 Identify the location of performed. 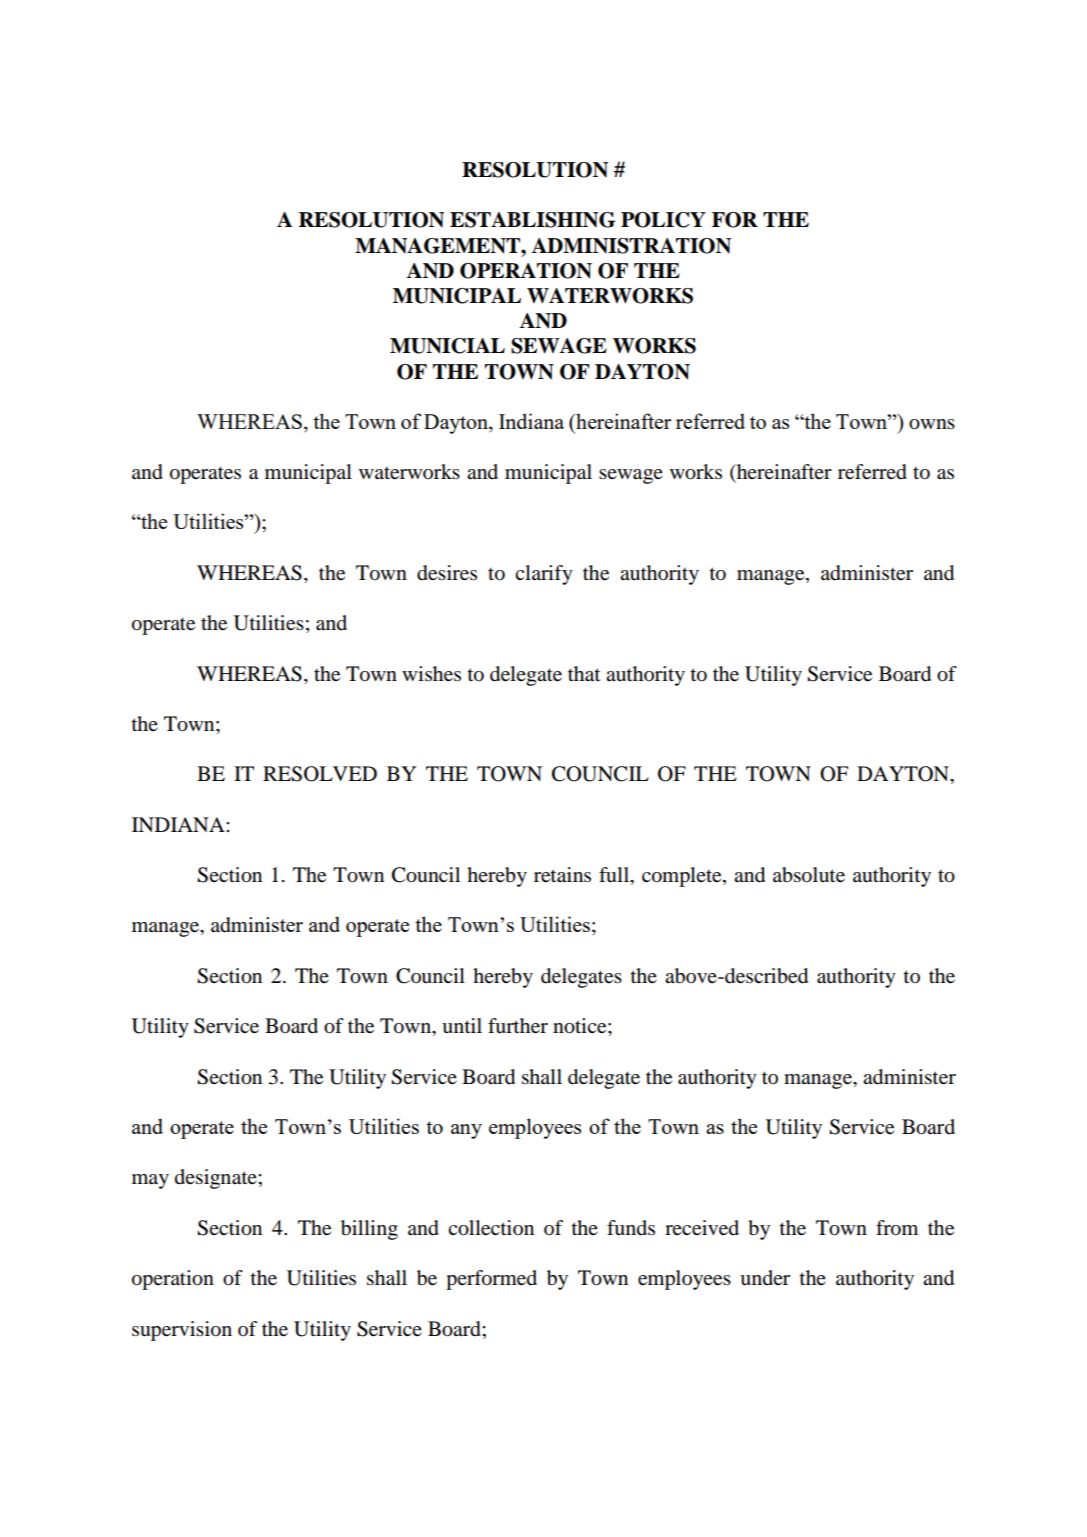
(491, 1280).
